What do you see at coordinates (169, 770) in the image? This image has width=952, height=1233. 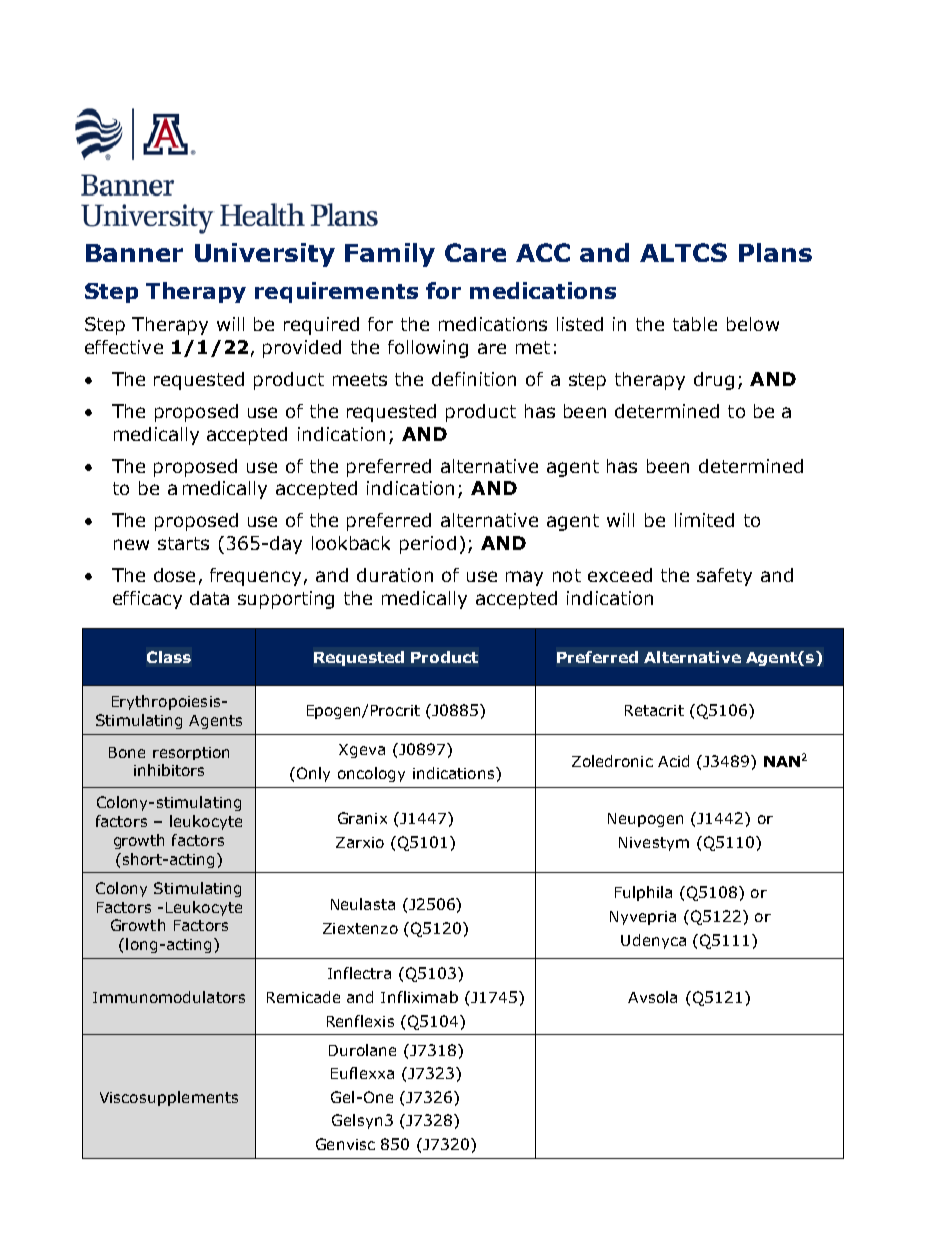 I see `inhibitors` at bounding box center [169, 770].
